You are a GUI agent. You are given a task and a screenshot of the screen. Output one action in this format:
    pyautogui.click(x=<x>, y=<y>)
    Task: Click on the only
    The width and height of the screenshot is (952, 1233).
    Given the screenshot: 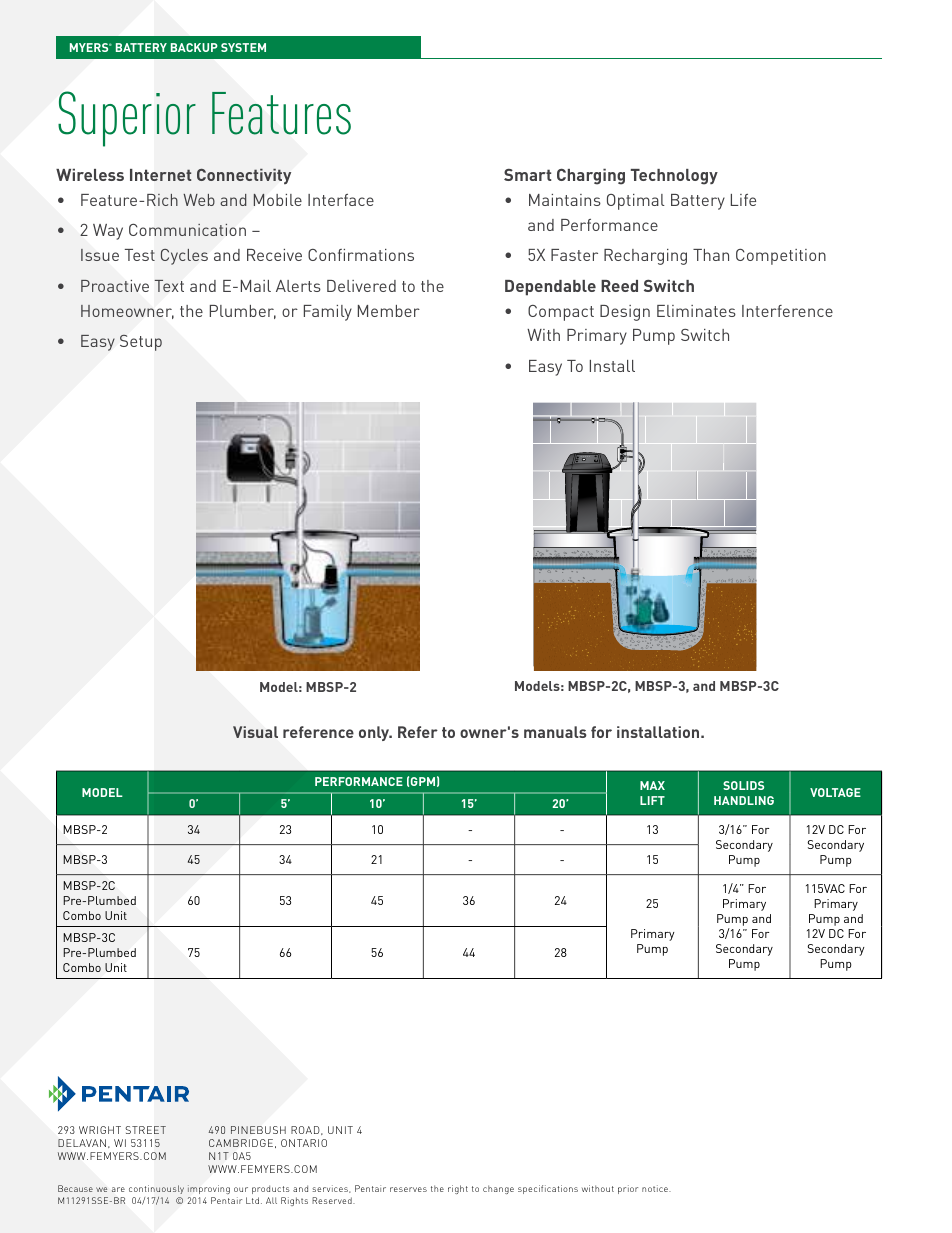 What is the action you would take?
    pyautogui.click(x=375, y=733)
